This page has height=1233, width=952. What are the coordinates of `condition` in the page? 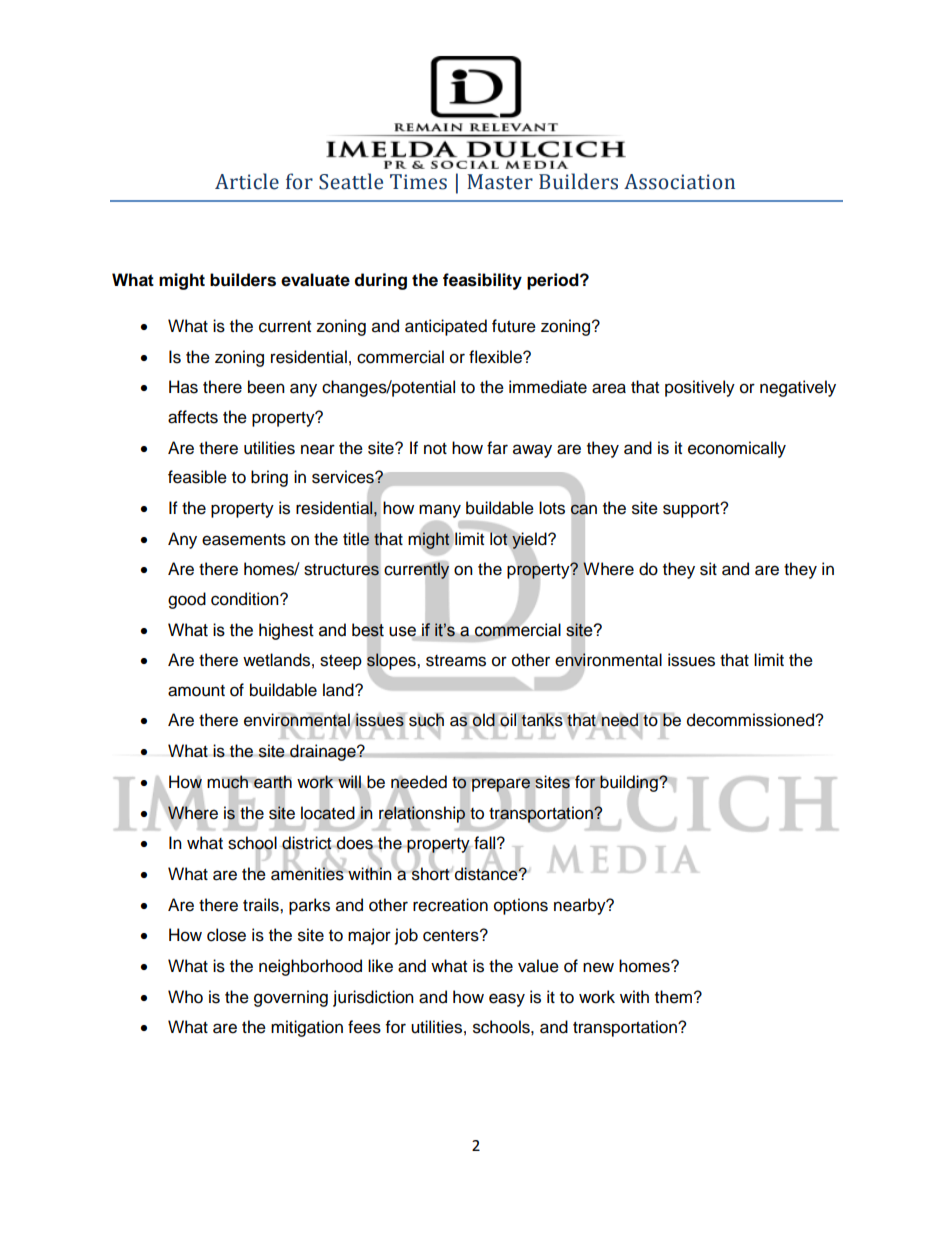 It's located at (246, 599).
